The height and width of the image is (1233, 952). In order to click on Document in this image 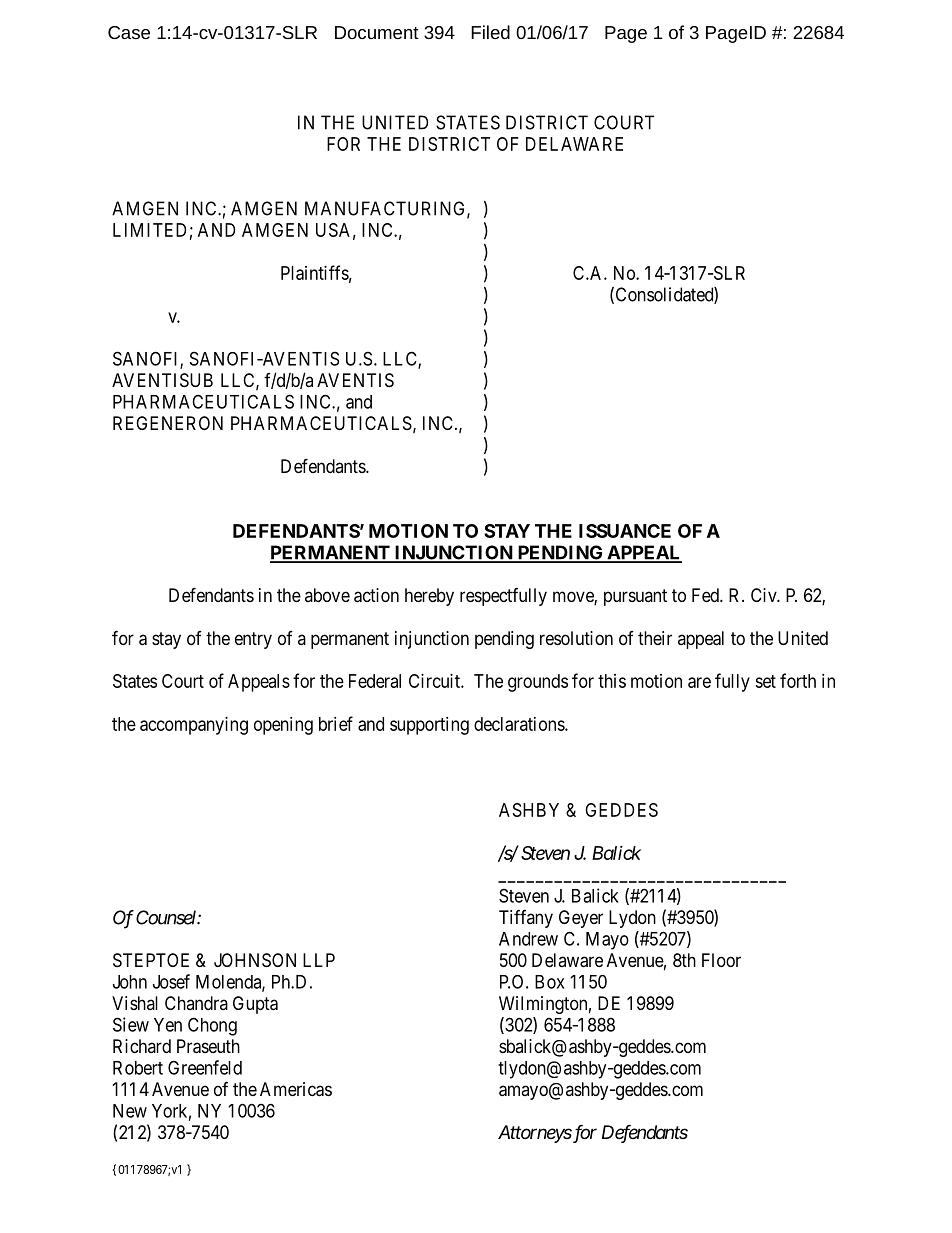, I will do `click(377, 32)`.
